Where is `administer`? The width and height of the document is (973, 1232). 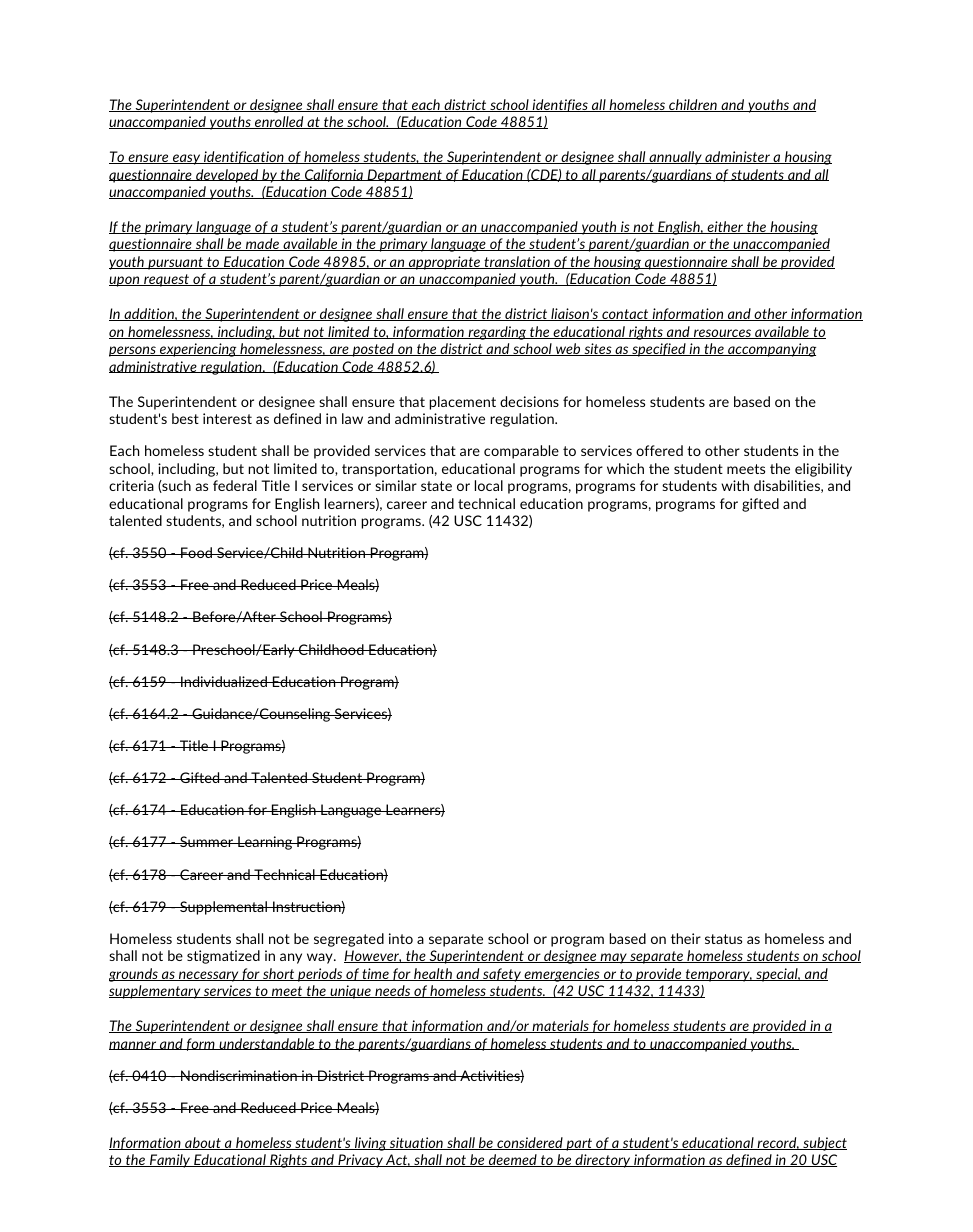 administer is located at coordinates (737, 157).
